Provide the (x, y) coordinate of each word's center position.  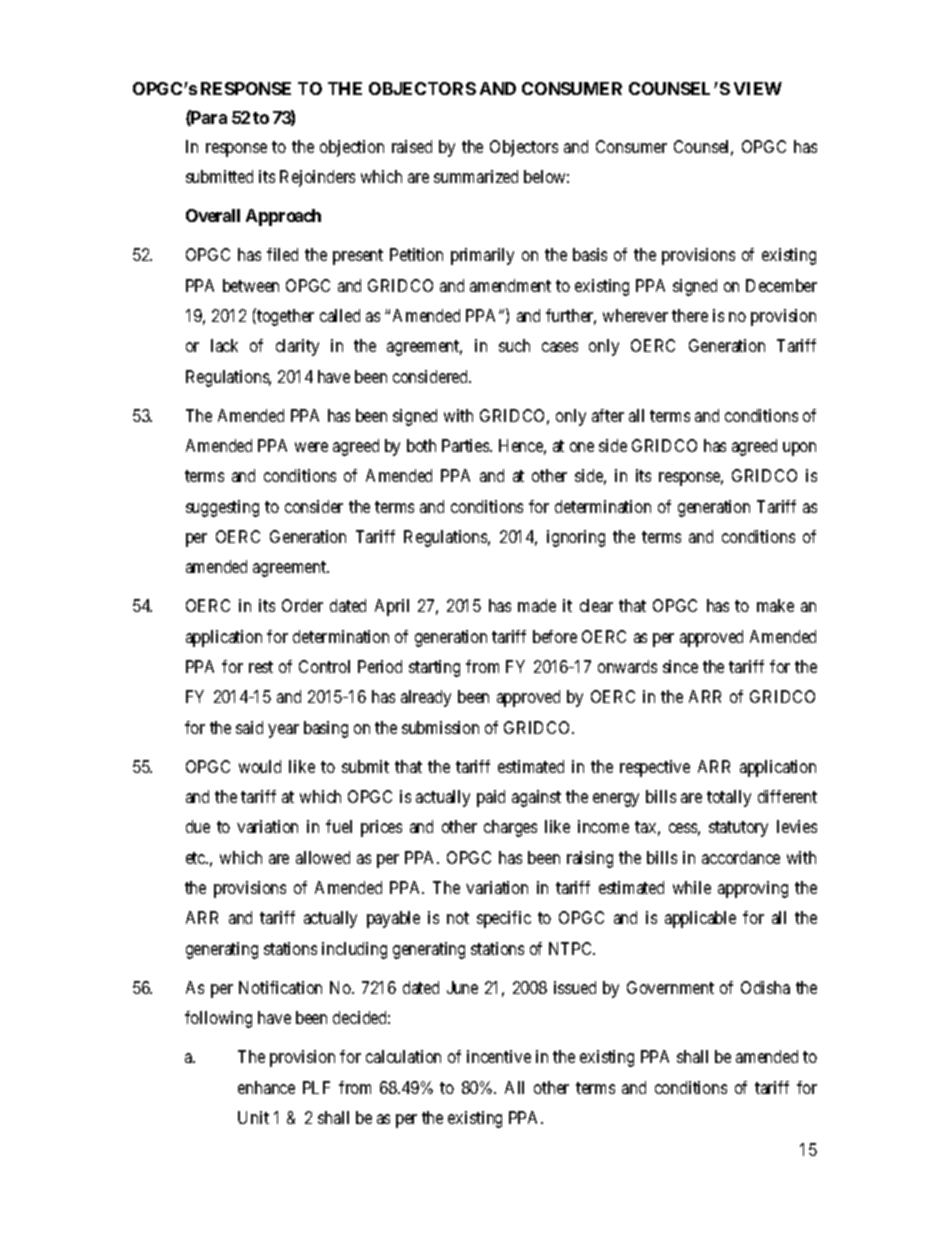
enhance (266, 1087)
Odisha (765, 987)
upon (799, 449)
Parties (466, 445)
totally (729, 798)
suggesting (222, 508)
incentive (499, 1056)
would (260, 766)
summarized (476, 176)
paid (491, 798)
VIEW (758, 88)
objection (352, 148)
